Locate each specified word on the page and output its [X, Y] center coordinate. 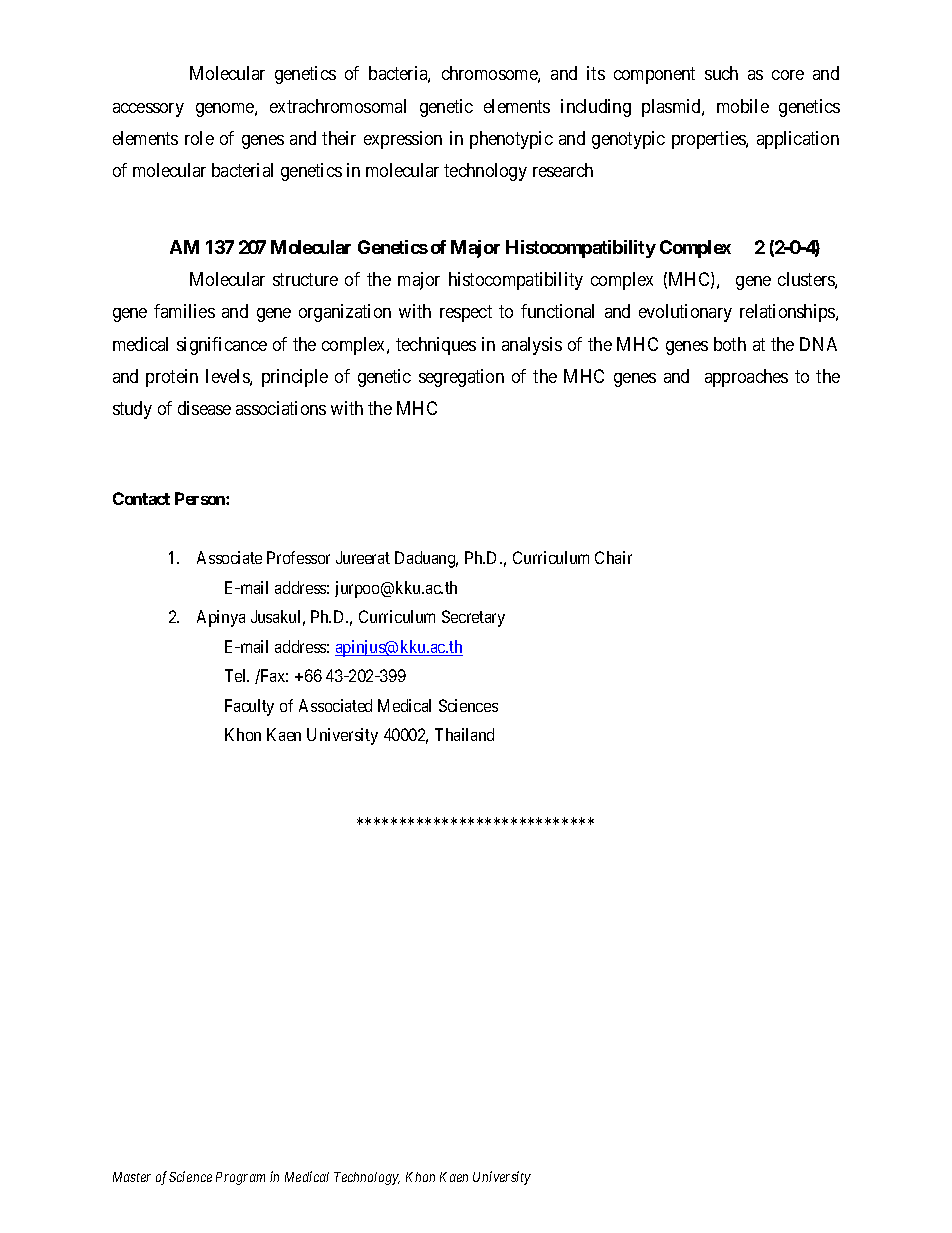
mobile [743, 106]
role [199, 138]
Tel [237, 675]
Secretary [473, 618]
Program [240, 1178]
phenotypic [511, 140]
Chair [613, 557]
